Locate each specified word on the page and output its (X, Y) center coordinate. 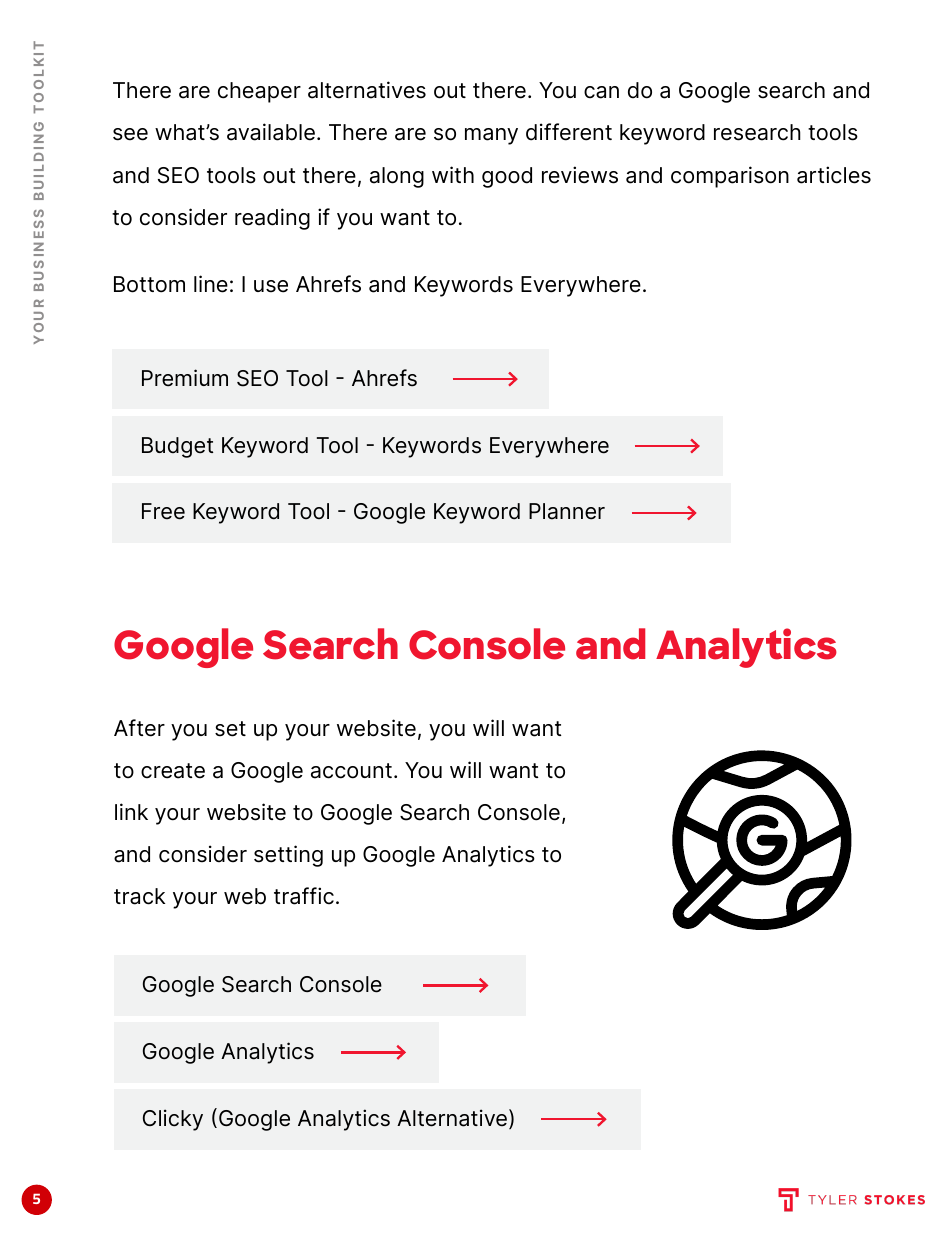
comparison (730, 177)
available (271, 132)
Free (163, 511)
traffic (304, 896)
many (491, 136)
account (351, 771)
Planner (567, 511)
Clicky (173, 1120)
